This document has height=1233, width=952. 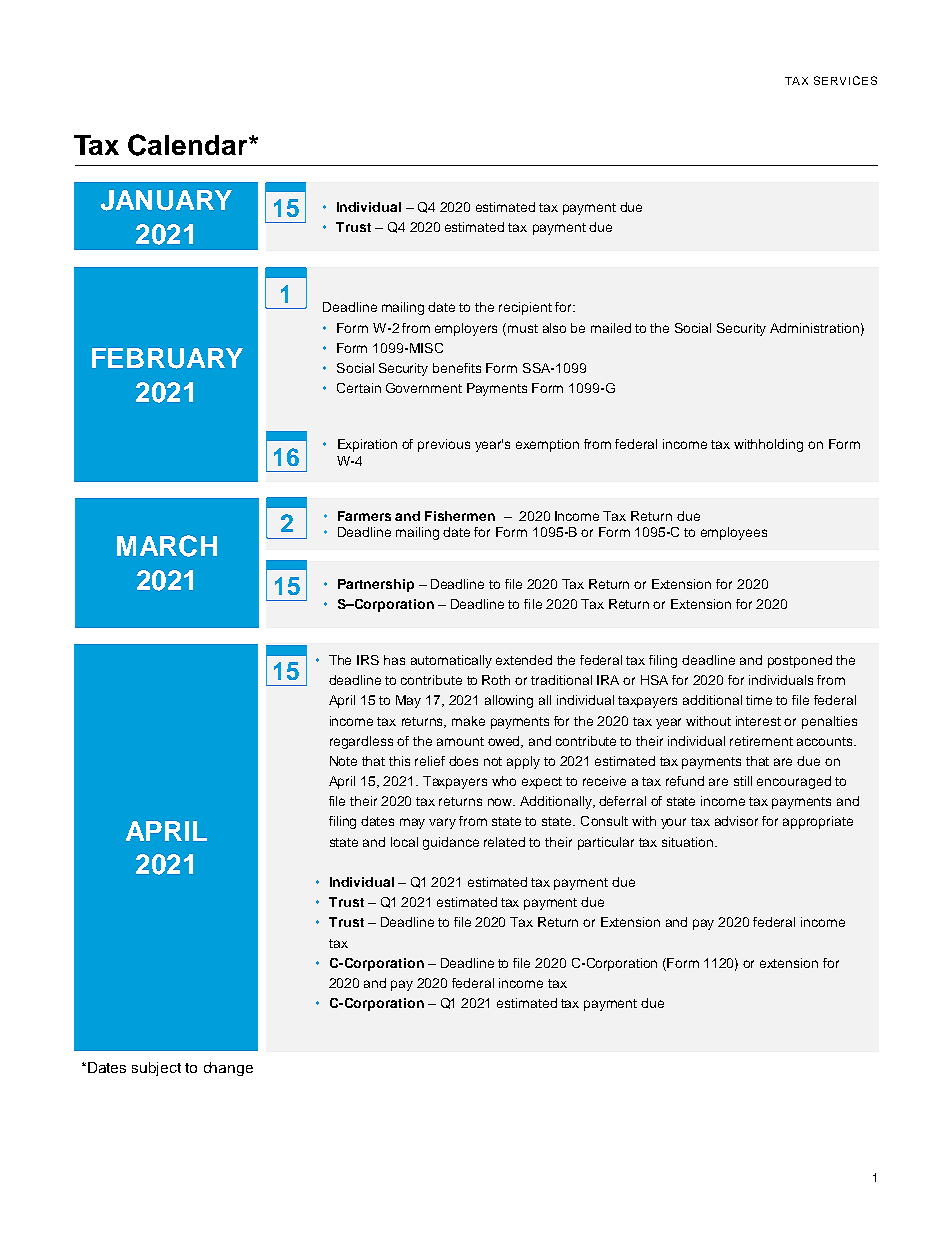 I want to click on SERVICES, so click(x=845, y=80).
